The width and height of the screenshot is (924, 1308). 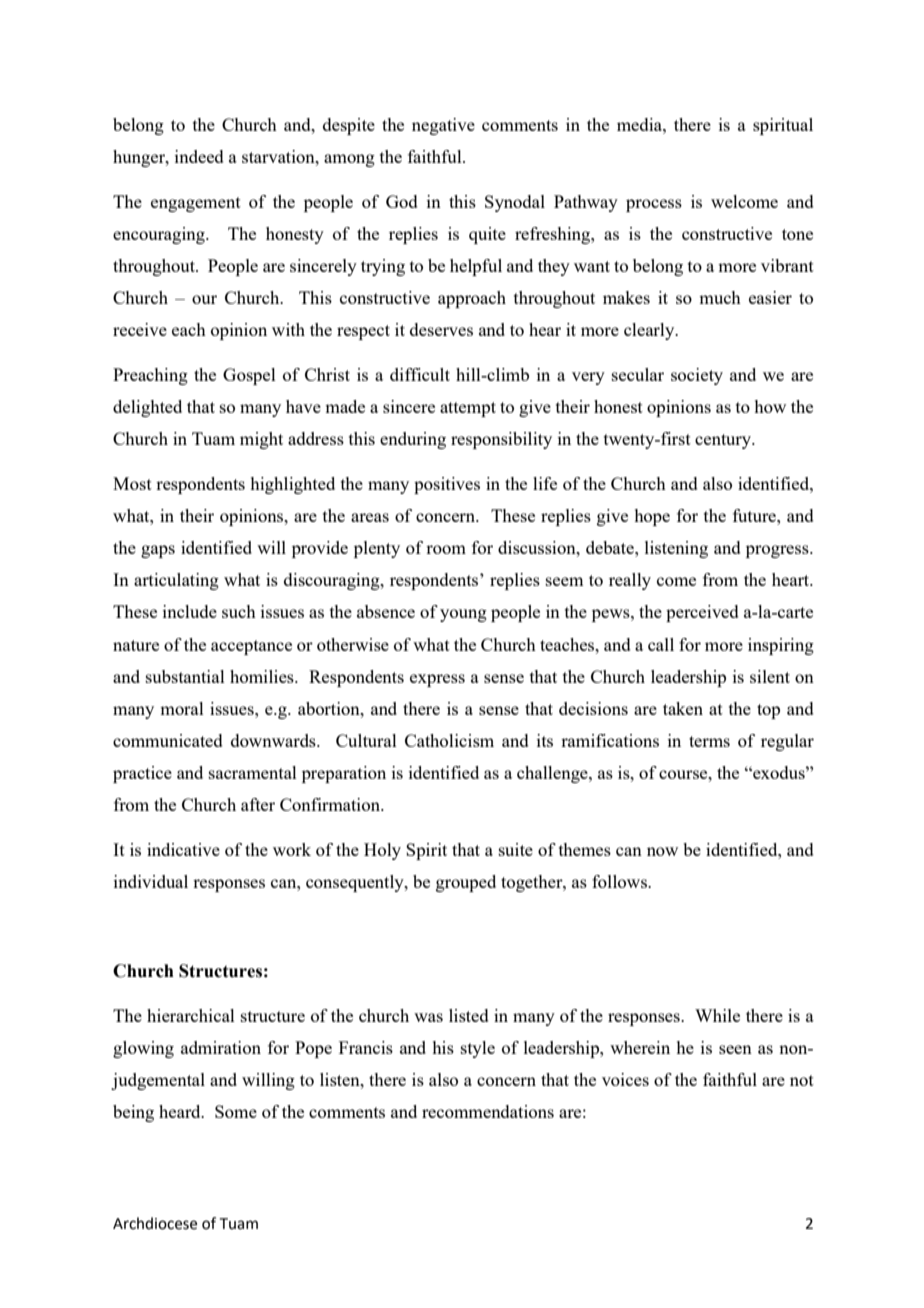 What do you see at coordinates (662, 851) in the screenshot?
I see `now` at bounding box center [662, 851].
